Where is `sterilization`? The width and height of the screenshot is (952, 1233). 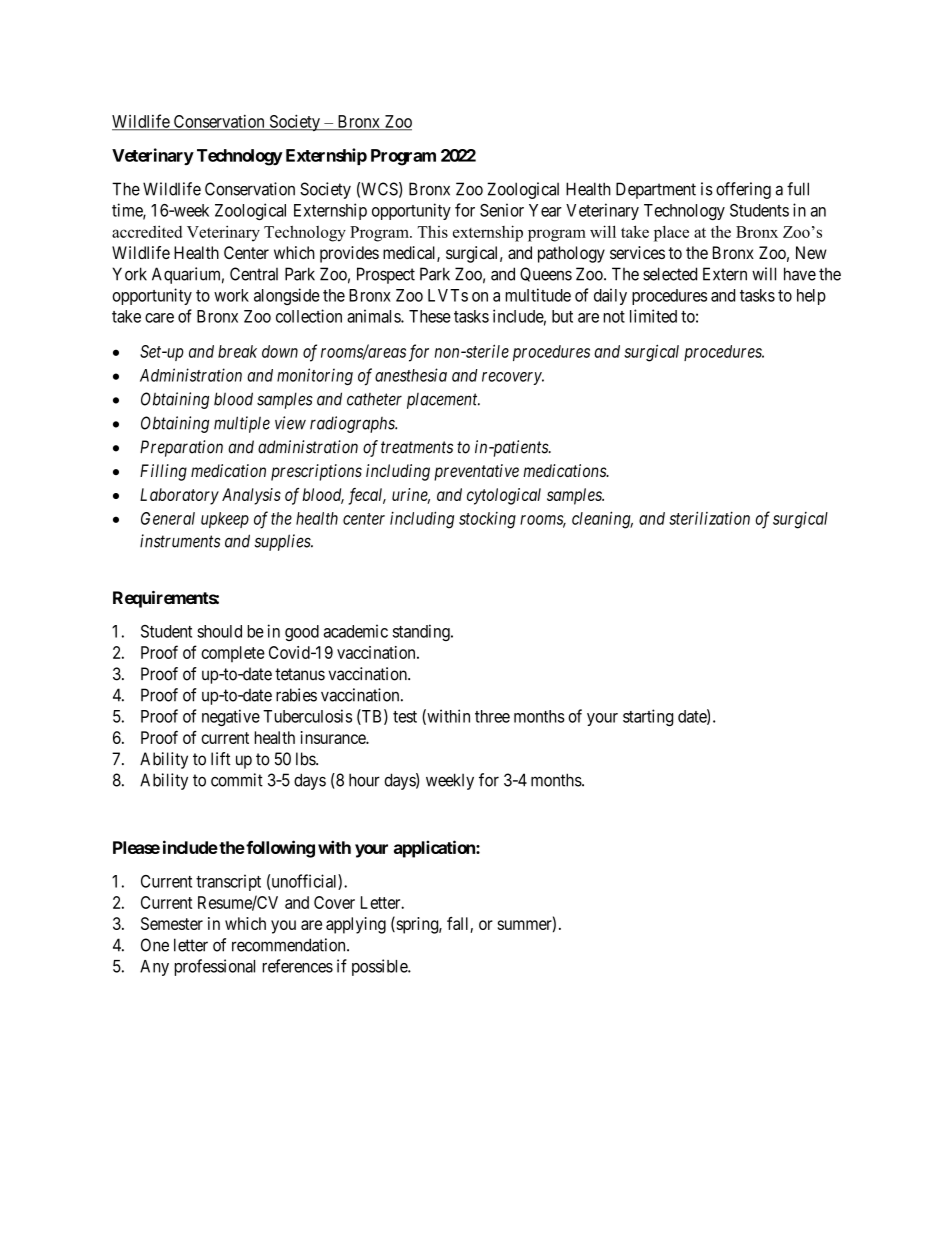
sterilization is located at coordinates (709, 518).
